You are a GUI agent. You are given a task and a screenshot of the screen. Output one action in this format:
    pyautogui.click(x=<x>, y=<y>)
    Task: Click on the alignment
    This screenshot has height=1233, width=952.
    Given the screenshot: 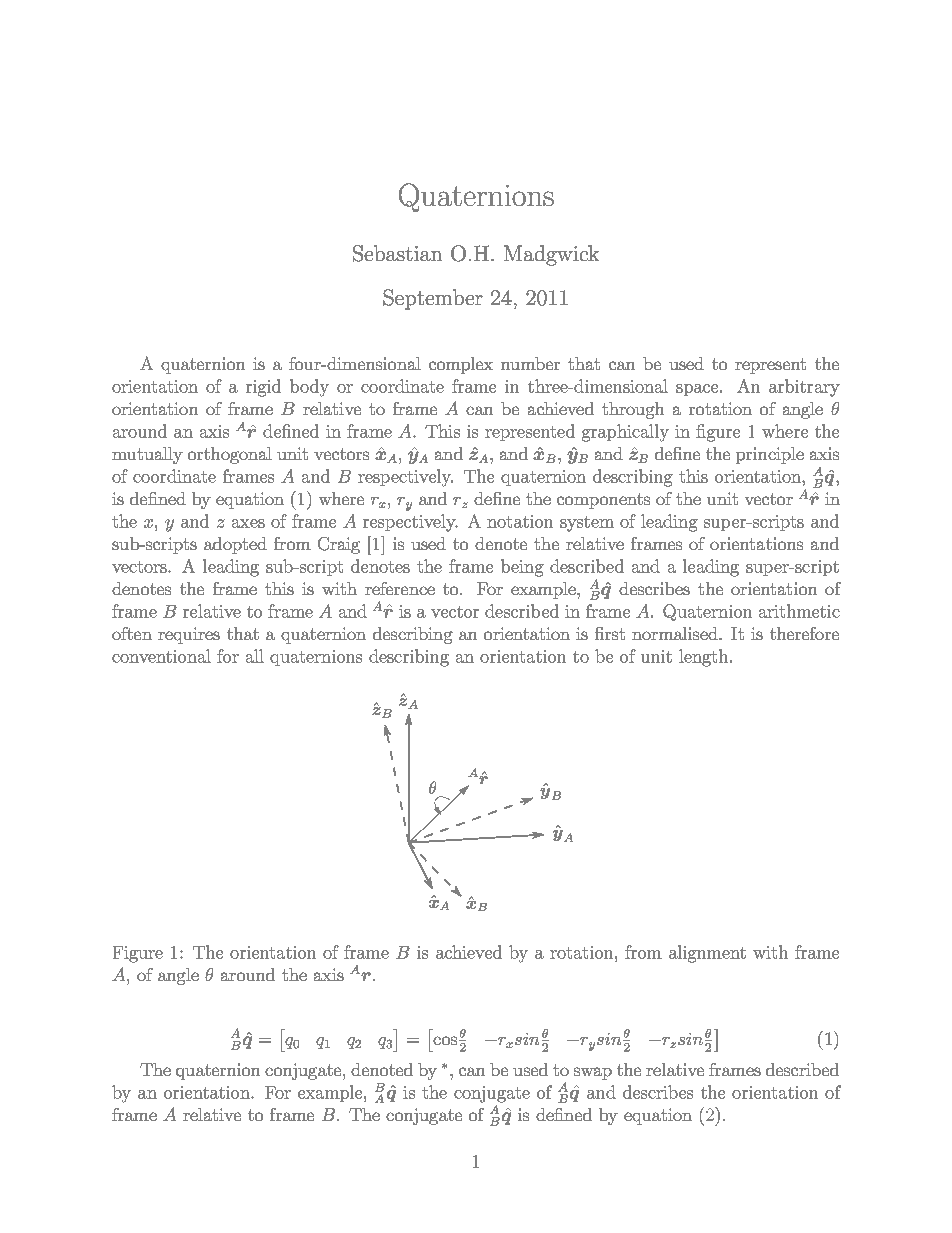 What is the action you would take?
    pyautogui.click(x=707, y=954)
